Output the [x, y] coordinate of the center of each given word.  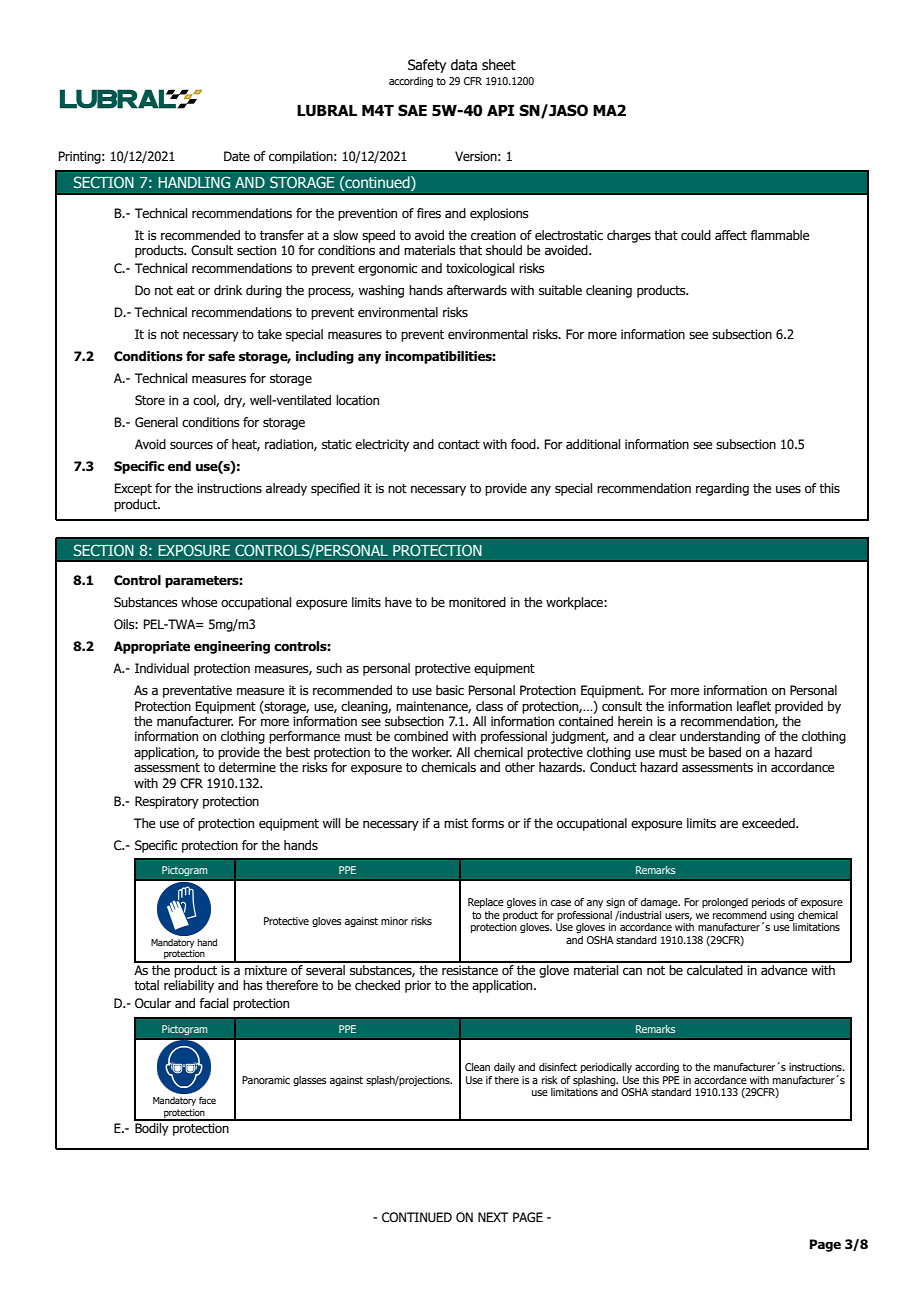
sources [191, 446]
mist [456, 823]
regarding [722, 489]
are [729, 824]
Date [237, 156]
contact [459, 445]
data [464, 64]
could [696, 235]
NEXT [493, 1217]
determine [247, 767]
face [207, 1100]
